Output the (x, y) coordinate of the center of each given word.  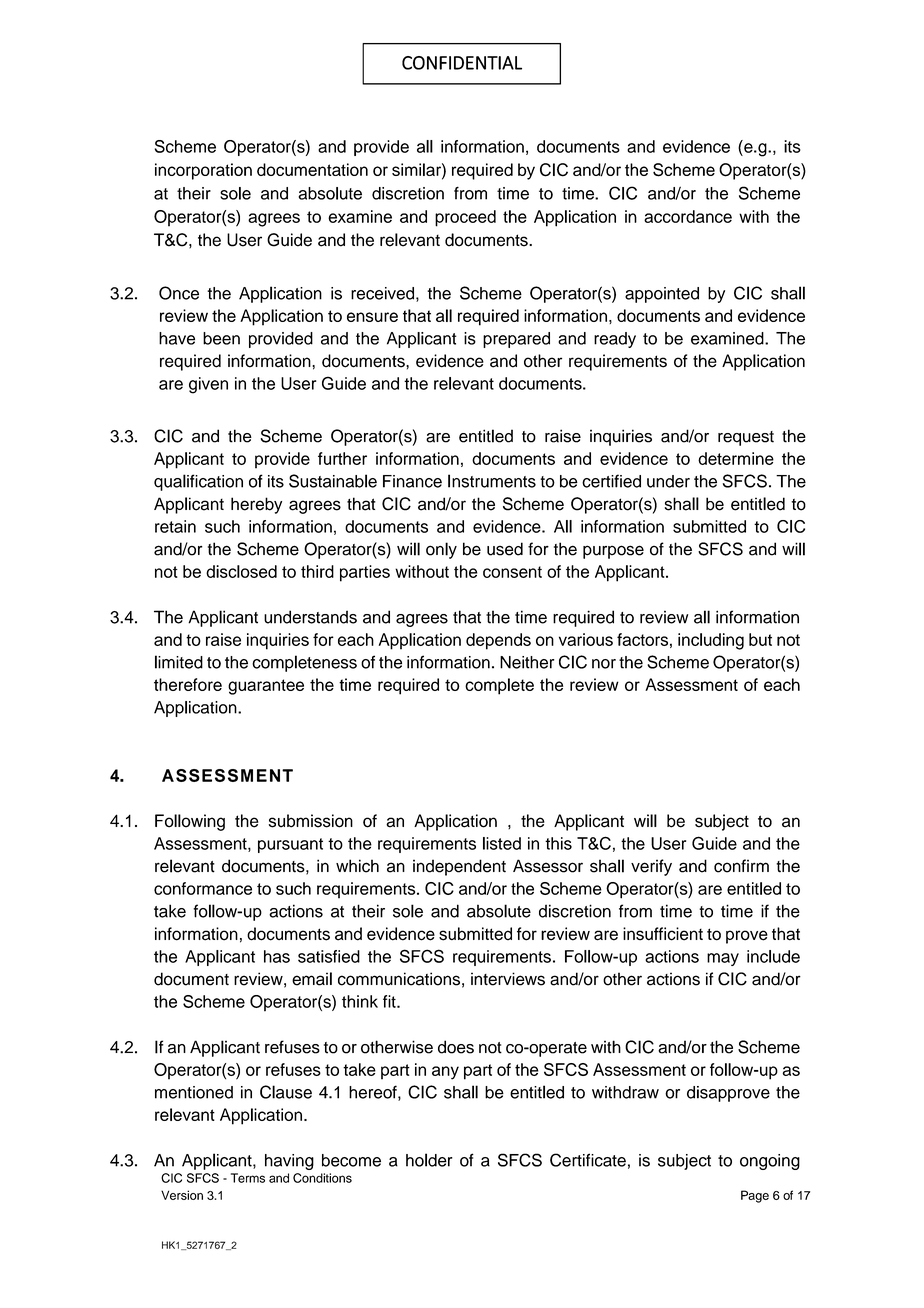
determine (736, 458)
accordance (688, 216)
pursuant (290, 845)
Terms (248, 1178)
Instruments (492, 481)
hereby (256, 505)
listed (502, 843)
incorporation (203, 171)
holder (429, 1160)
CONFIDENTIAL (462, 63)
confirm (741, 866)
